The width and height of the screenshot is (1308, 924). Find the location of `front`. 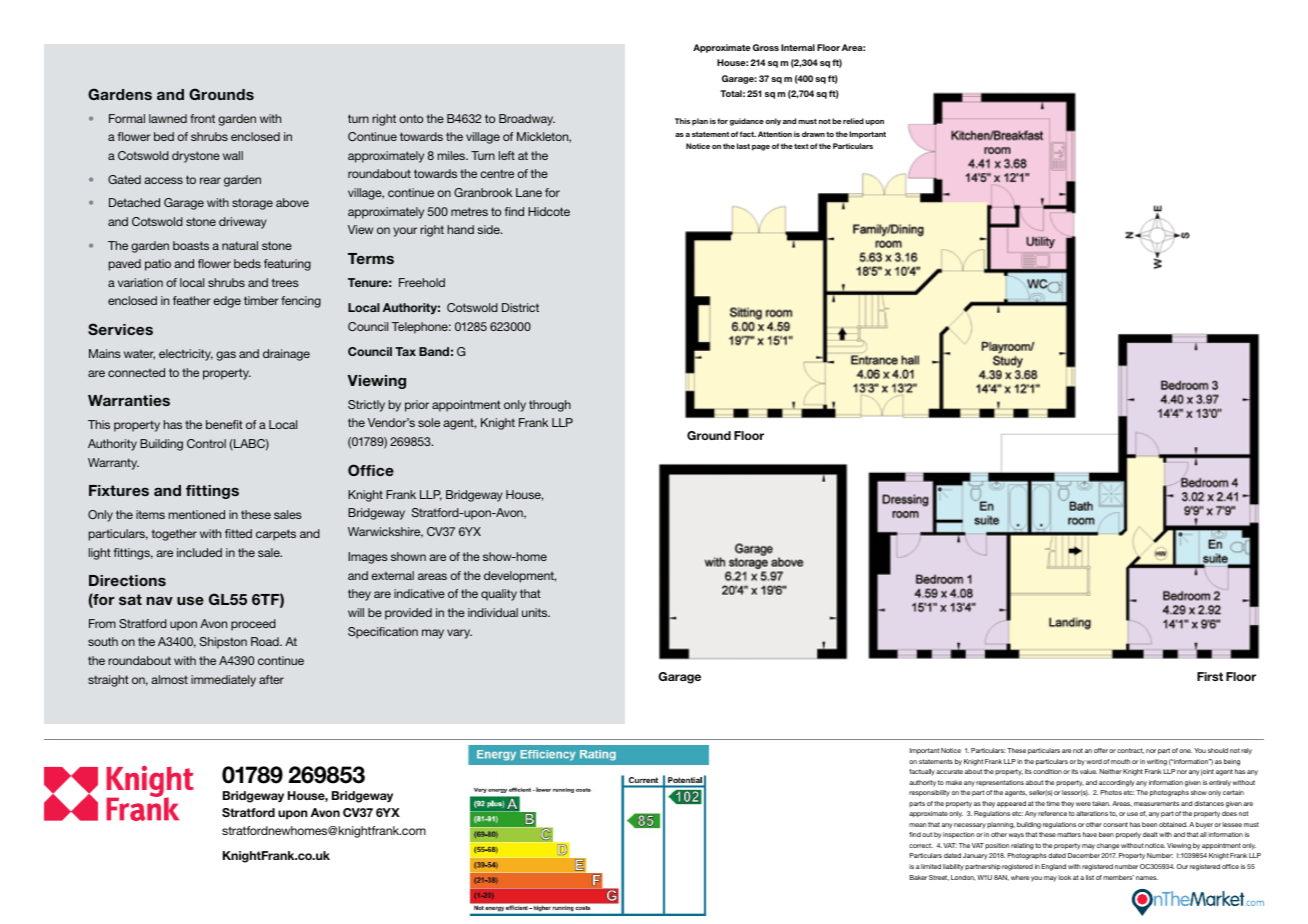

front is located at coordinates (202, 118).
